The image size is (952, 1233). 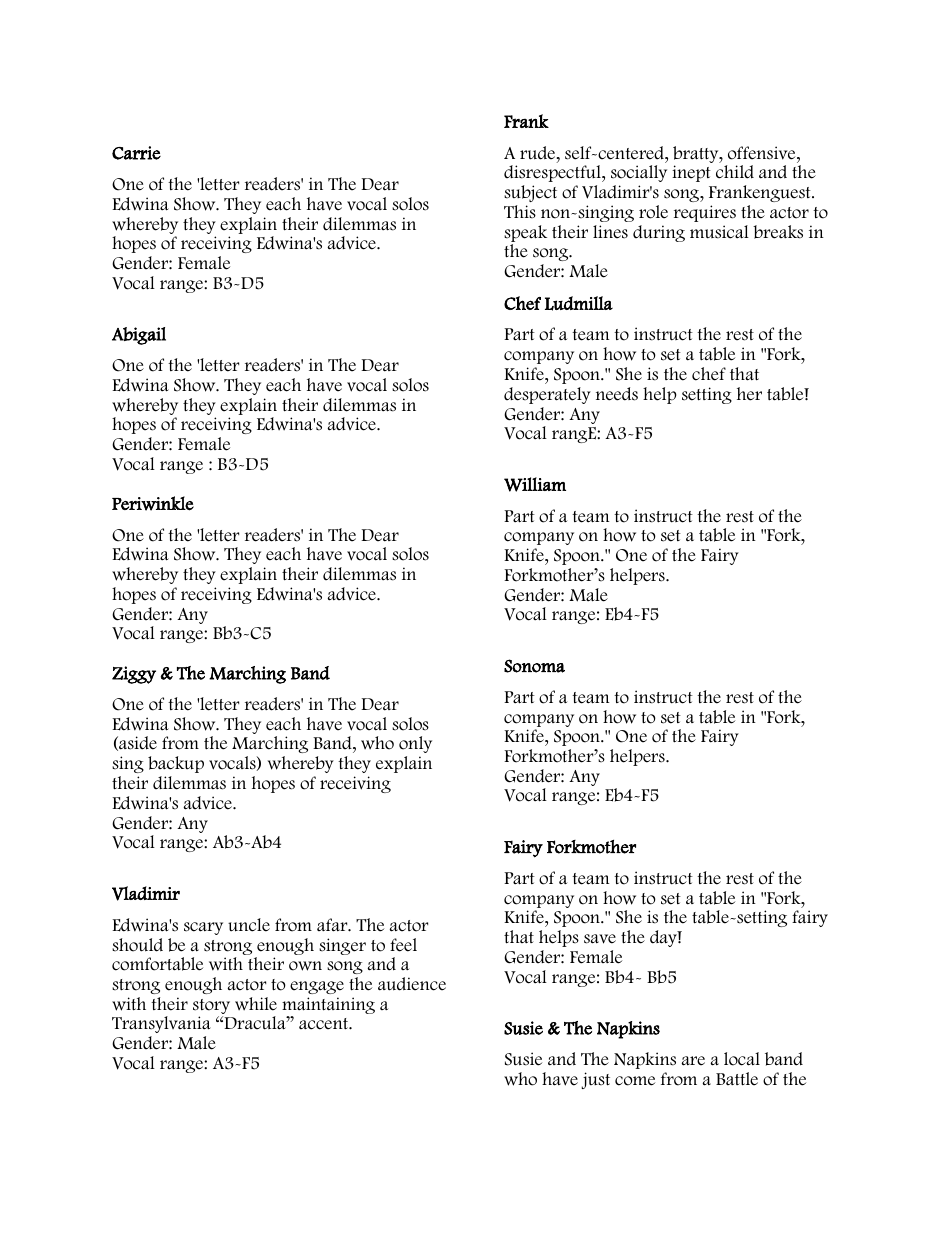 I want to click on are, so click(x=693, y=1061).
